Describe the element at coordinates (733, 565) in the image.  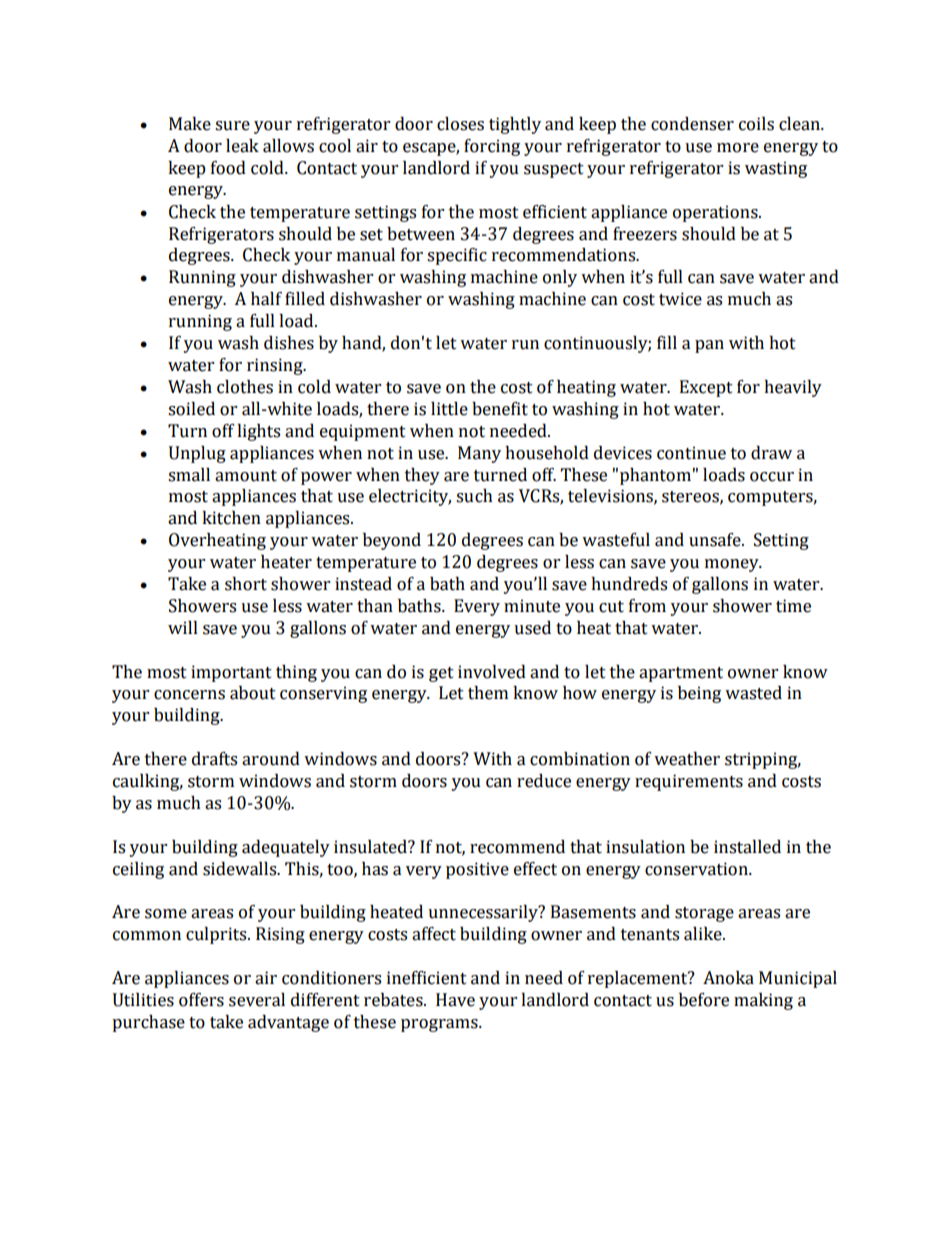
I see `money` at that location.
